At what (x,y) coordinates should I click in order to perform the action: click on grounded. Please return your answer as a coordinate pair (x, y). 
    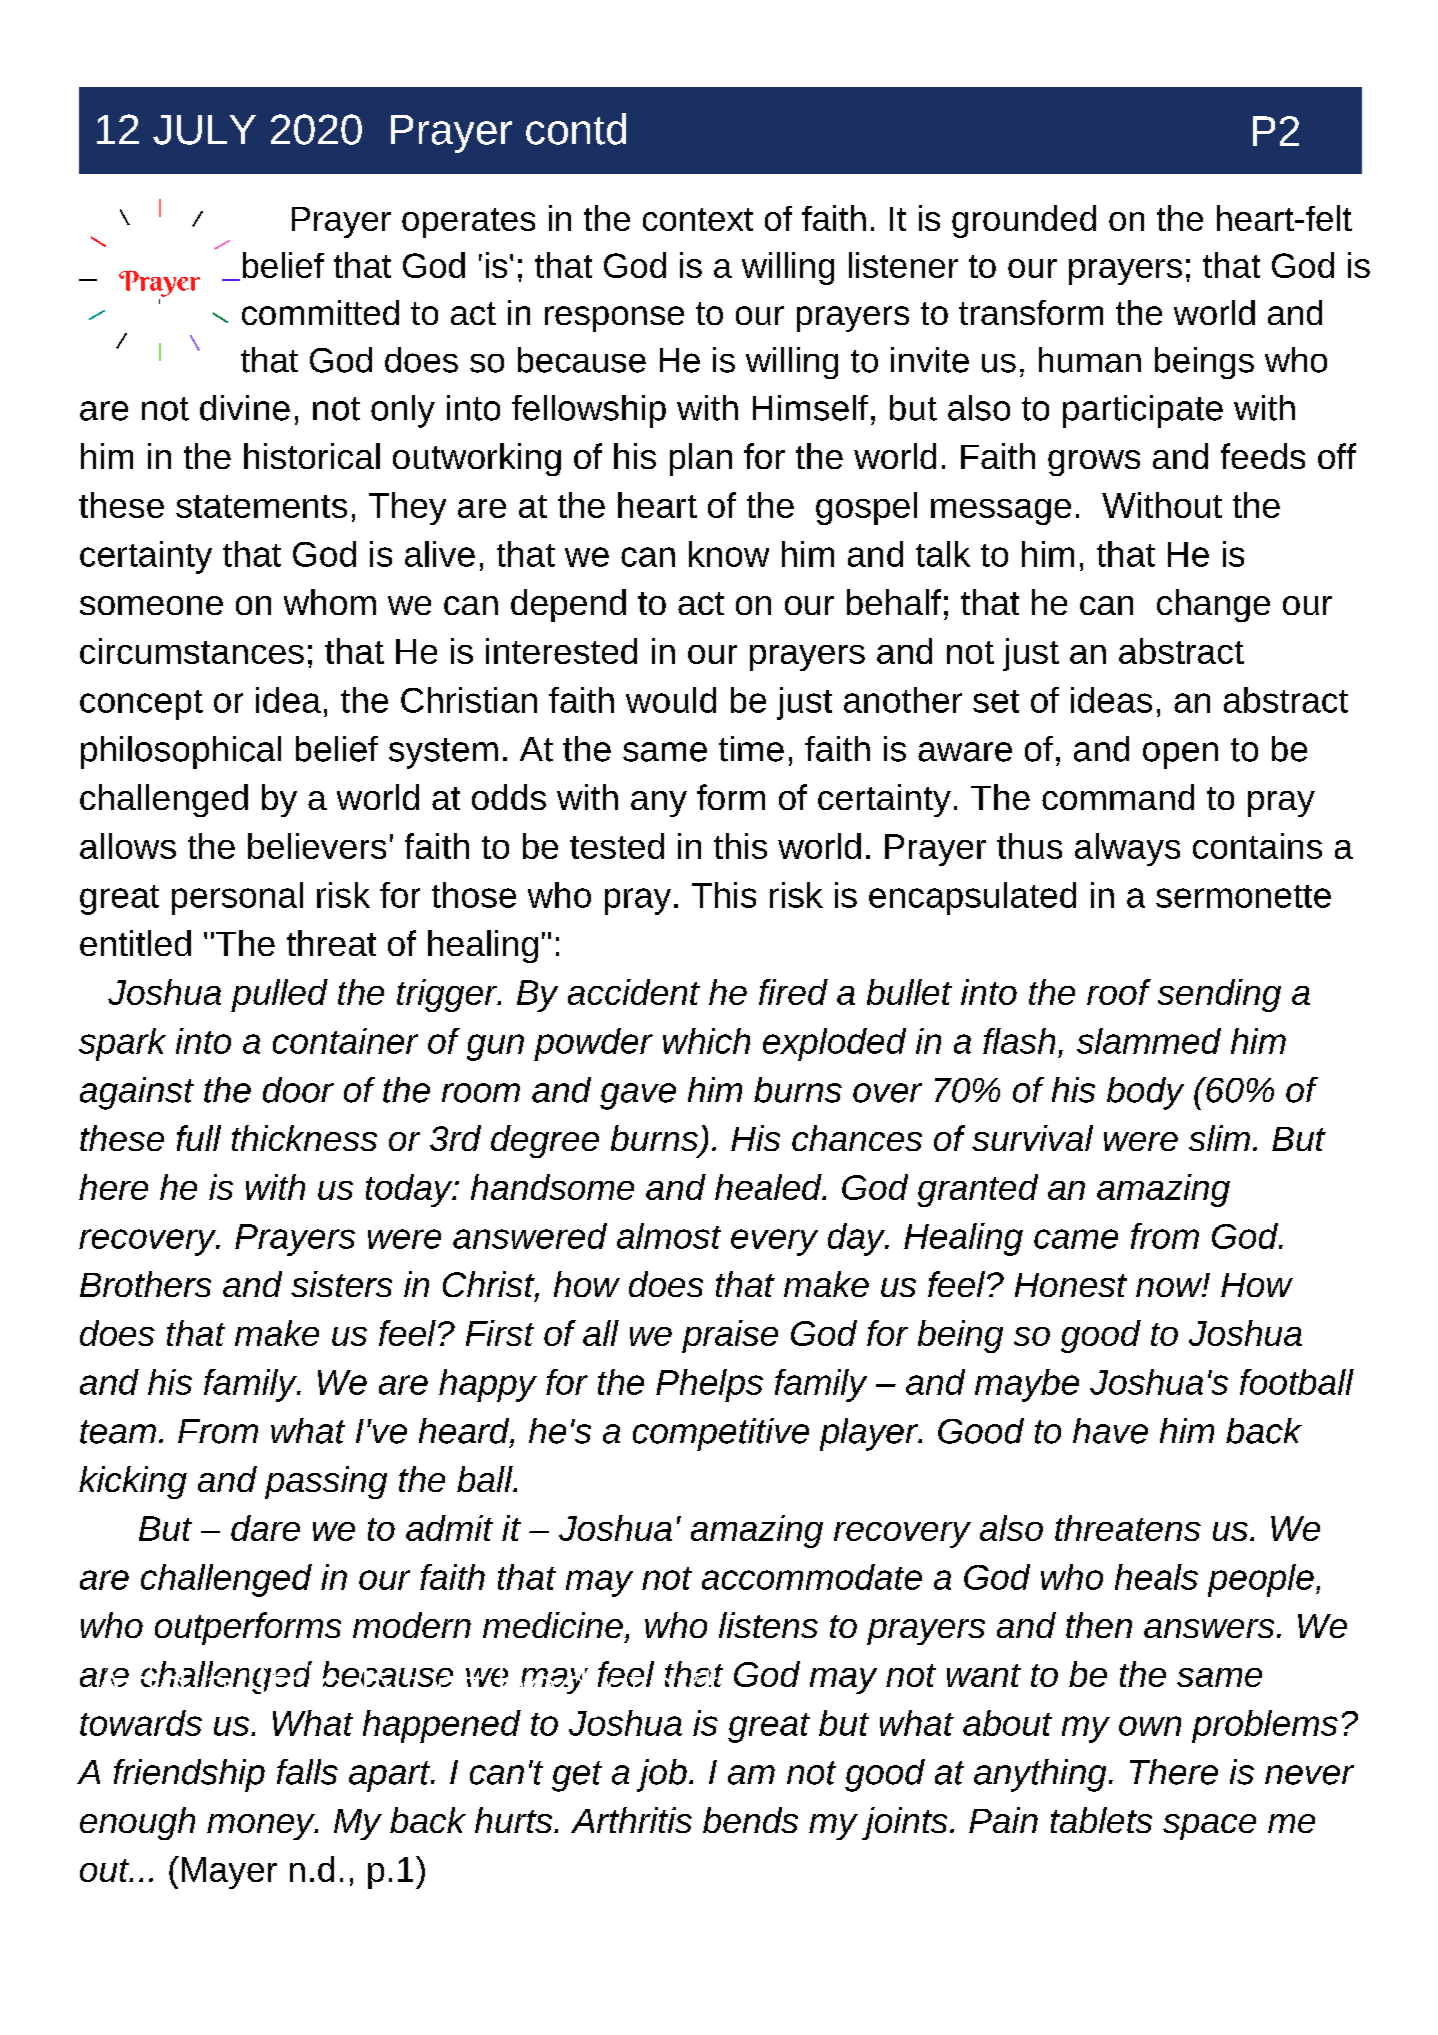
    Looking at the image, I should click on (1024, 221).
